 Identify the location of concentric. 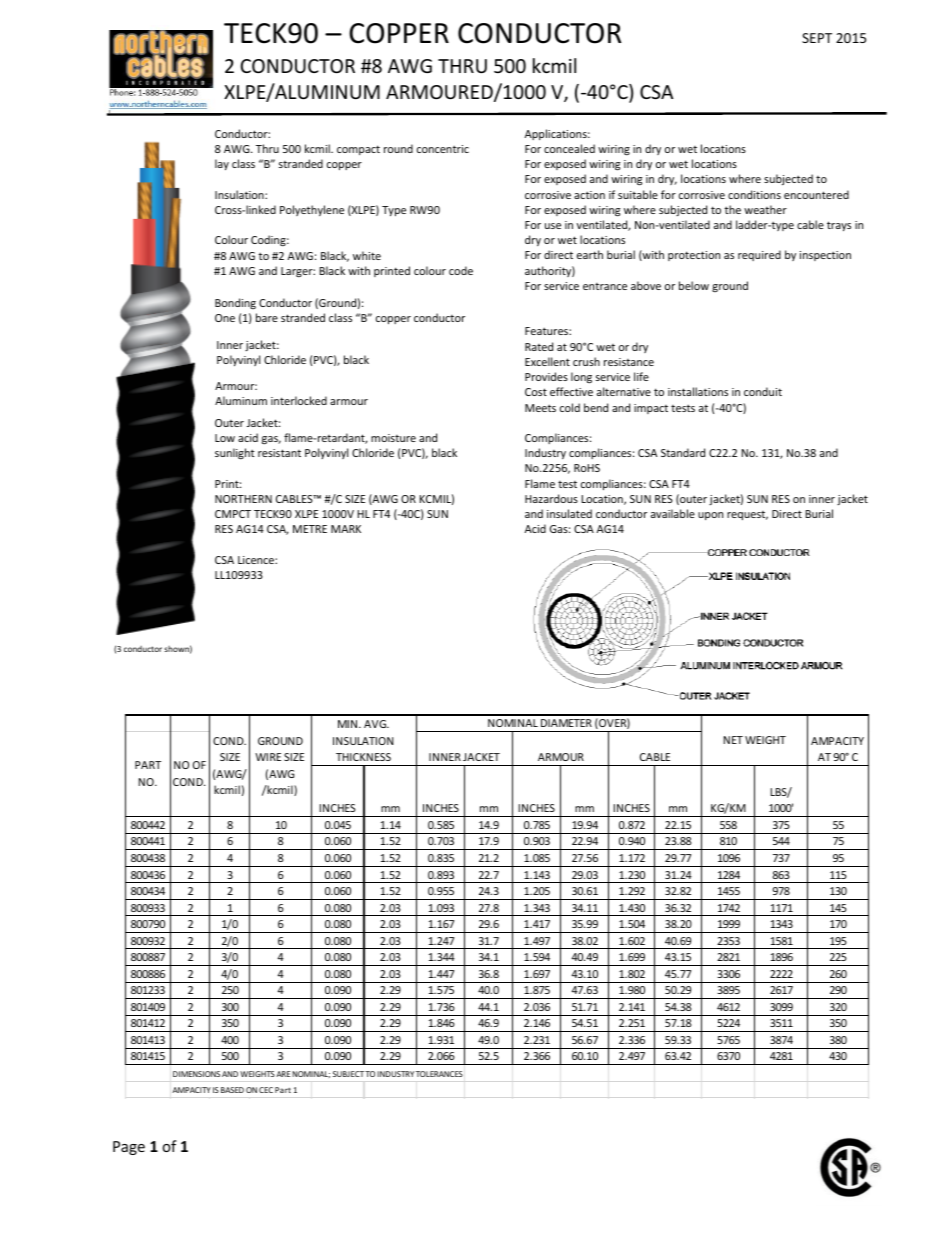
(443, 149).
